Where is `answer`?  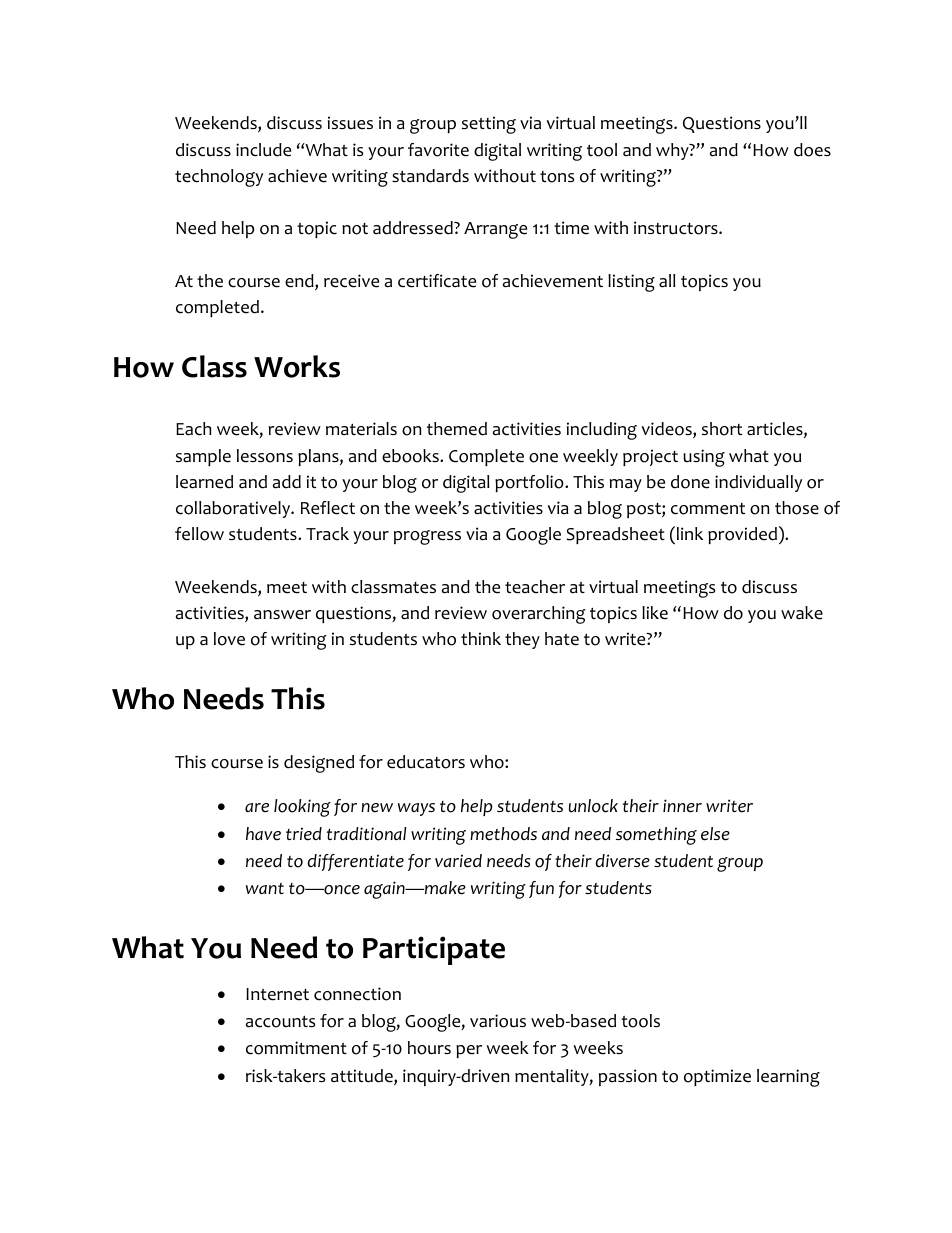 answer is located at coordinates (282, 615).
